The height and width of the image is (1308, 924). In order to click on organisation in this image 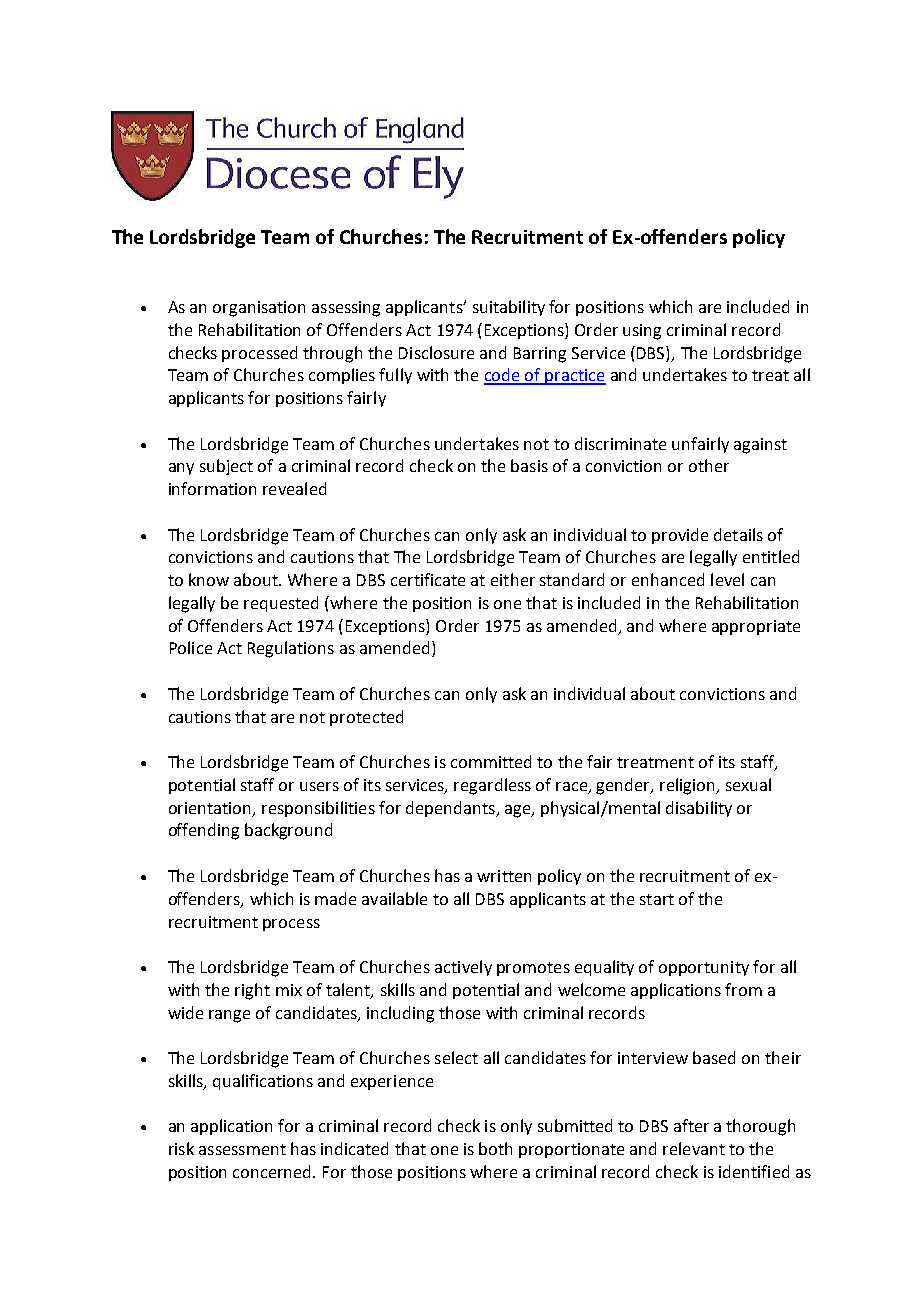, I will do `click(259, 309)`.
